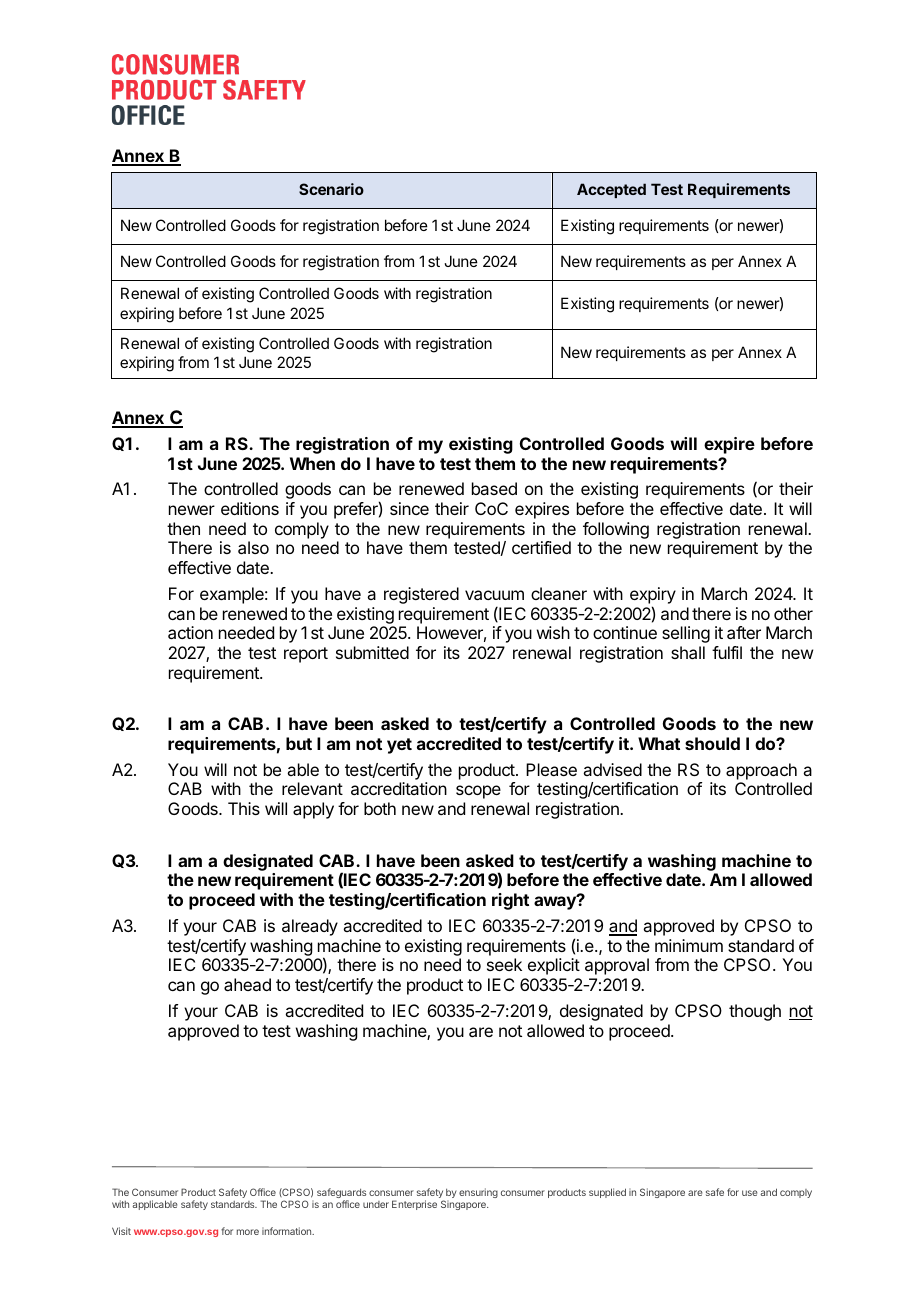 The height and width of the page is (1308, 924). What do you see at coordinates (409, 508) in the page?
I see `since` at bounding box center [409, 508].
